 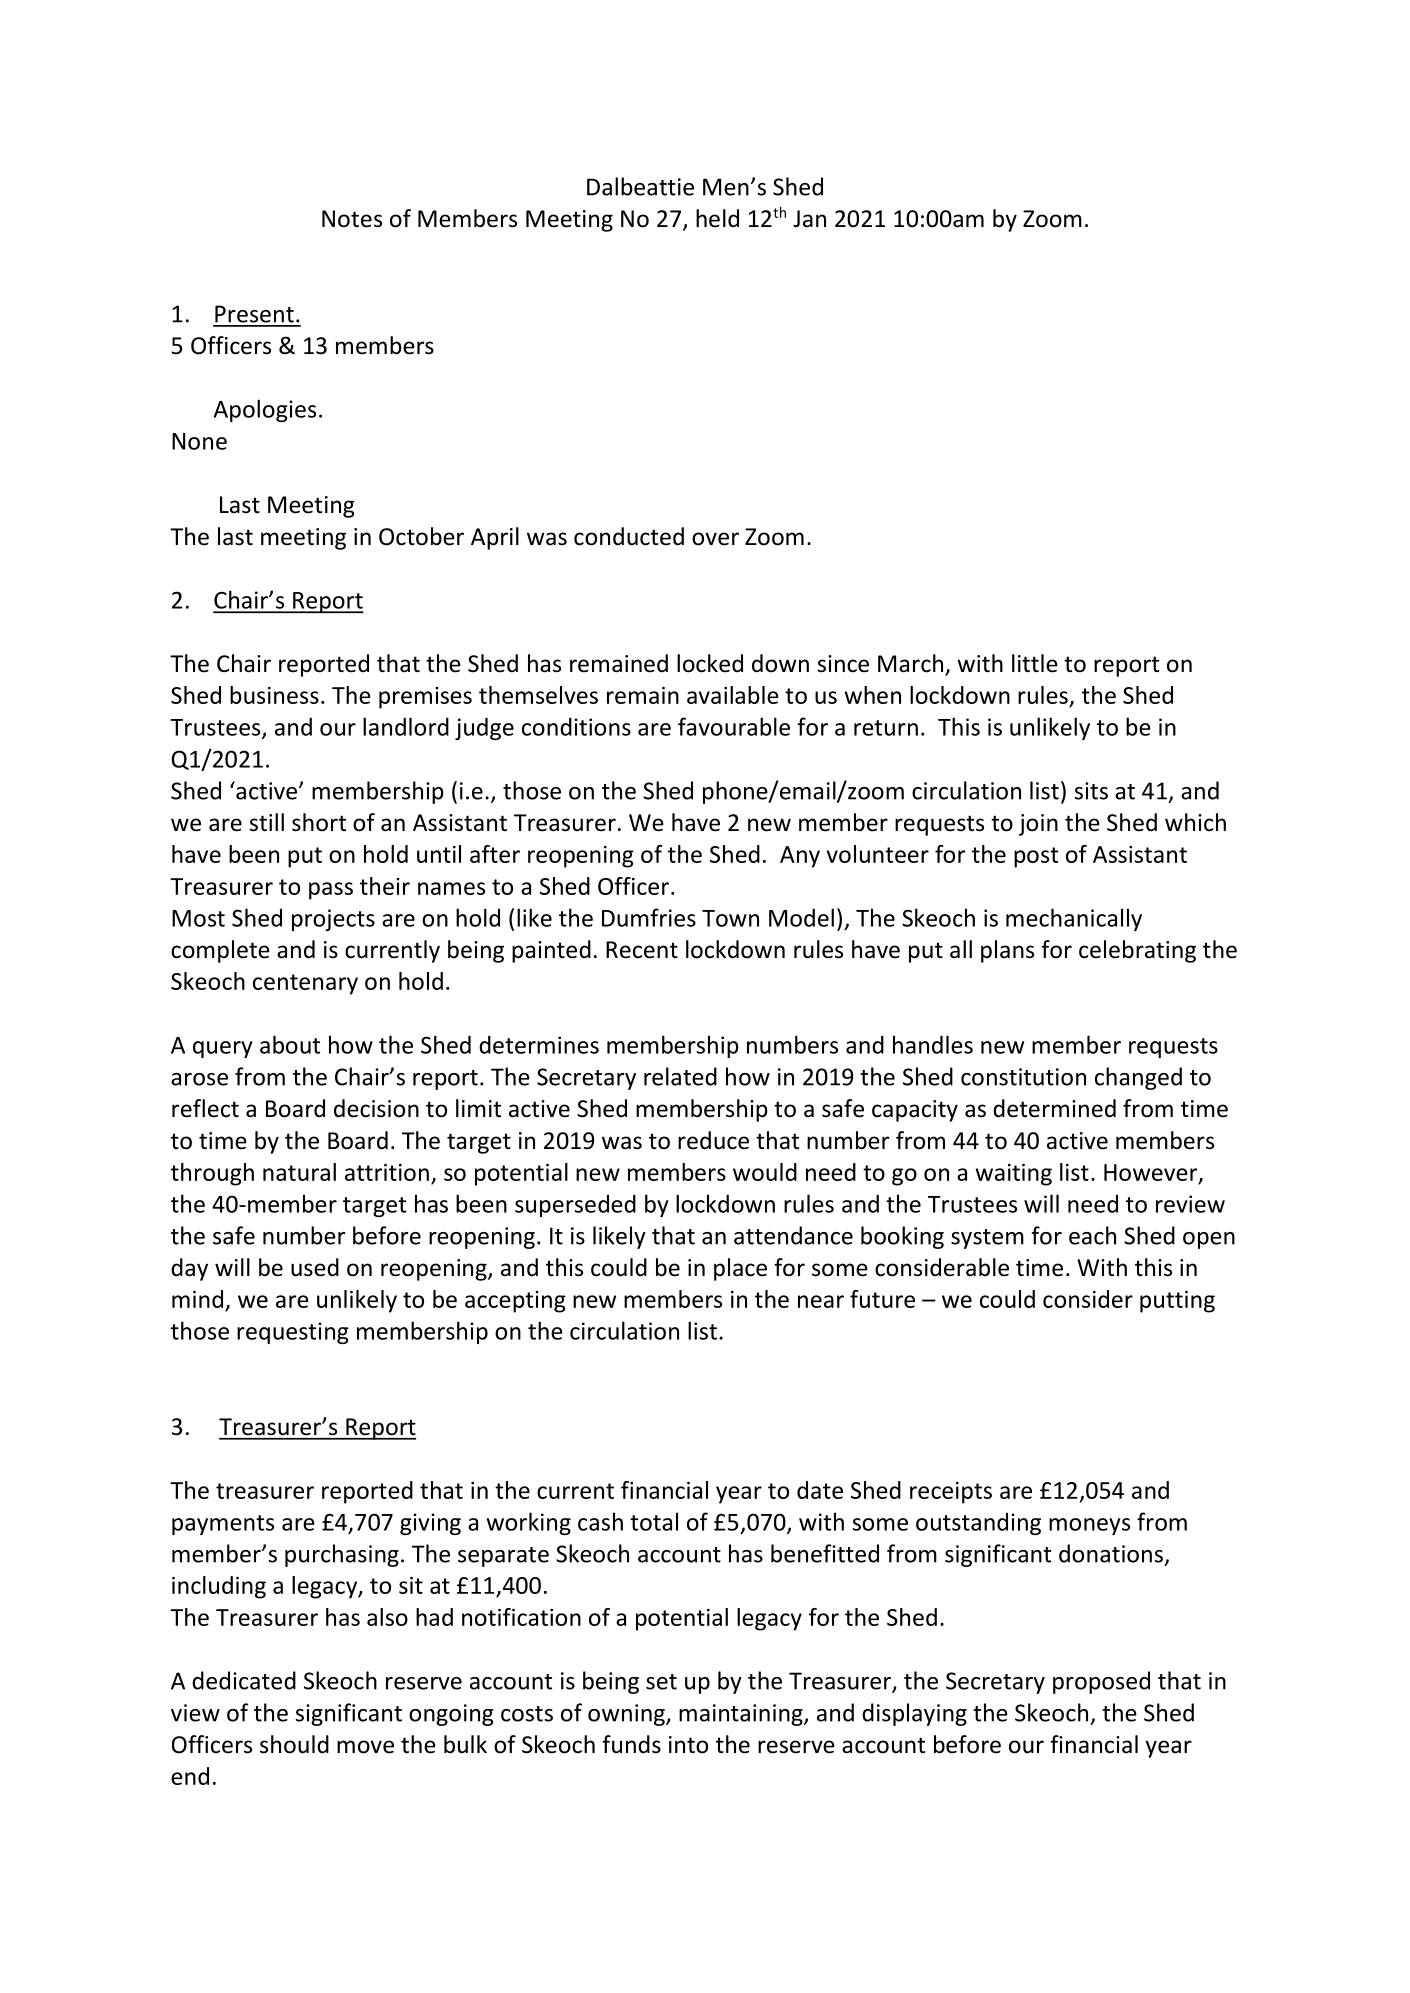 I want to click on place, so click(x=740, y=1269).
